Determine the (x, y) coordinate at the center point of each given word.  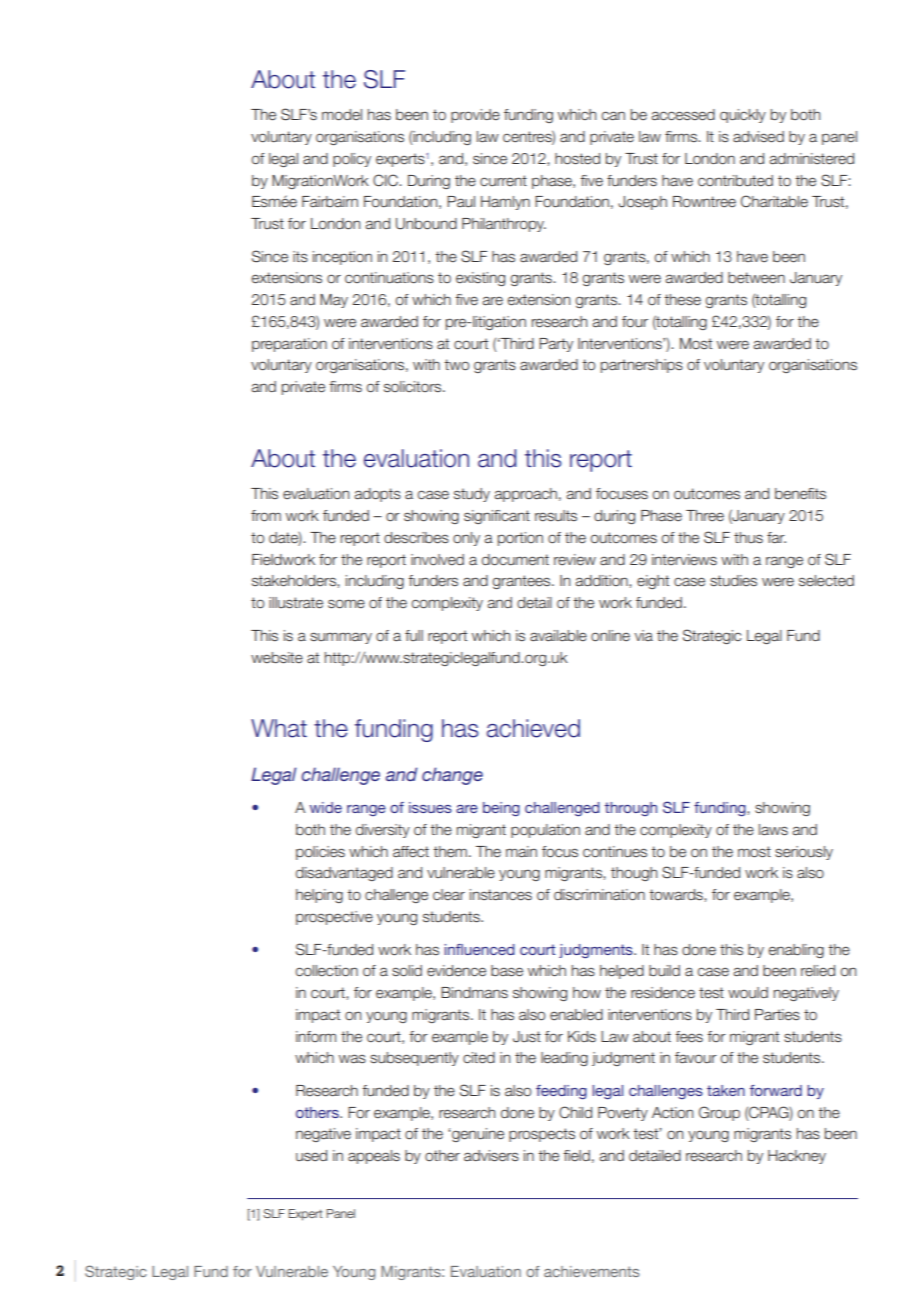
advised (758, 137)
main (521, 852)
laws (773, 830)
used (311, 1156)
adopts (377, 495)
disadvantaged (344, 874)
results (556, 516)
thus (748, 538)
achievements (591, 1271)
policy (352, 160)
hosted (577, 159)
